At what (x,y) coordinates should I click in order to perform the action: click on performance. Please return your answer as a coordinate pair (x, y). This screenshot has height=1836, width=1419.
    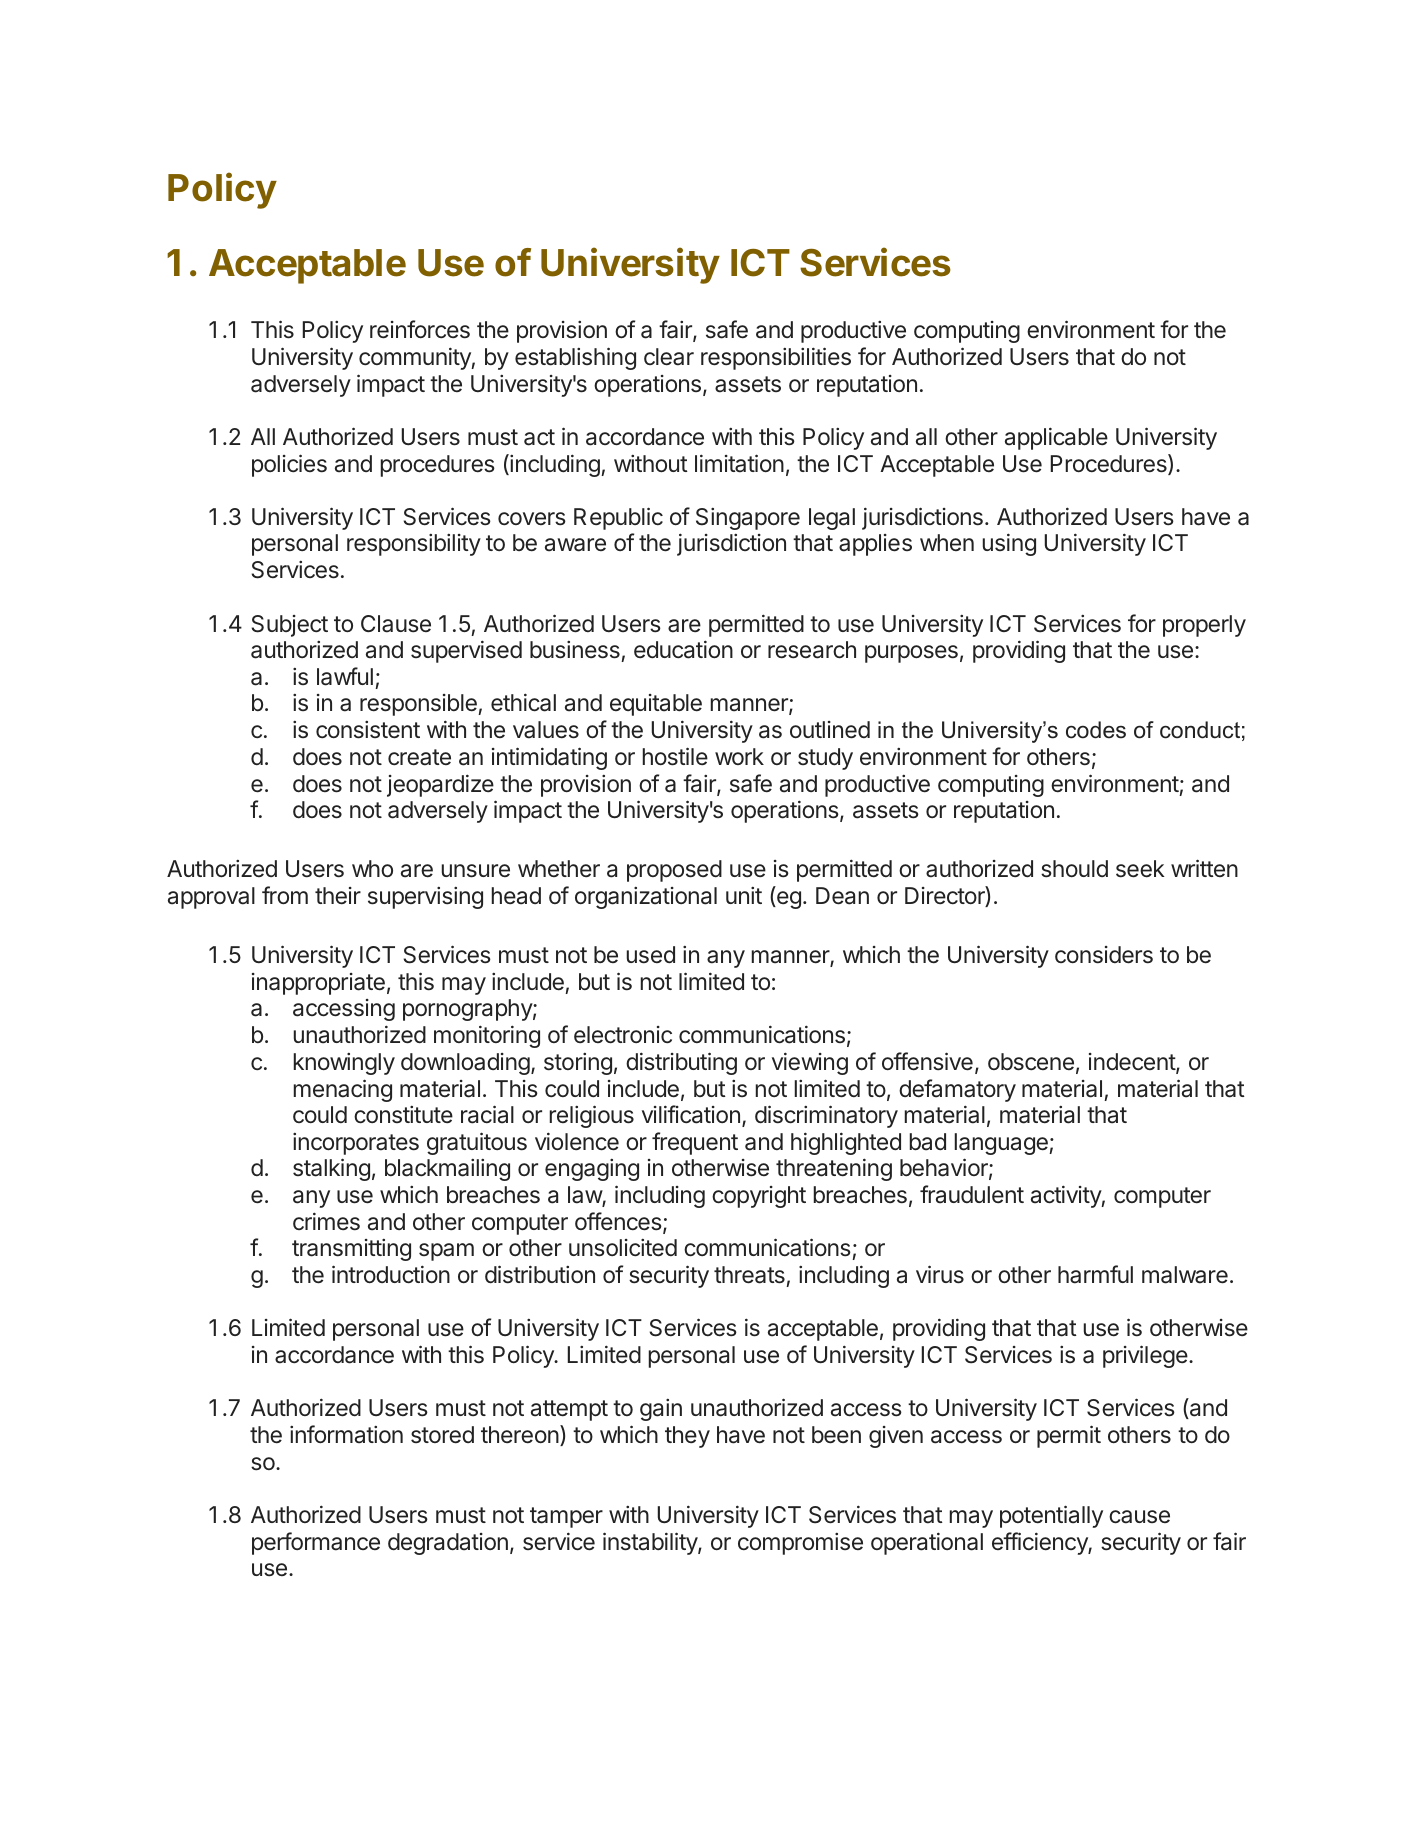
    Looking at the image, I should click on (316, 1543).
